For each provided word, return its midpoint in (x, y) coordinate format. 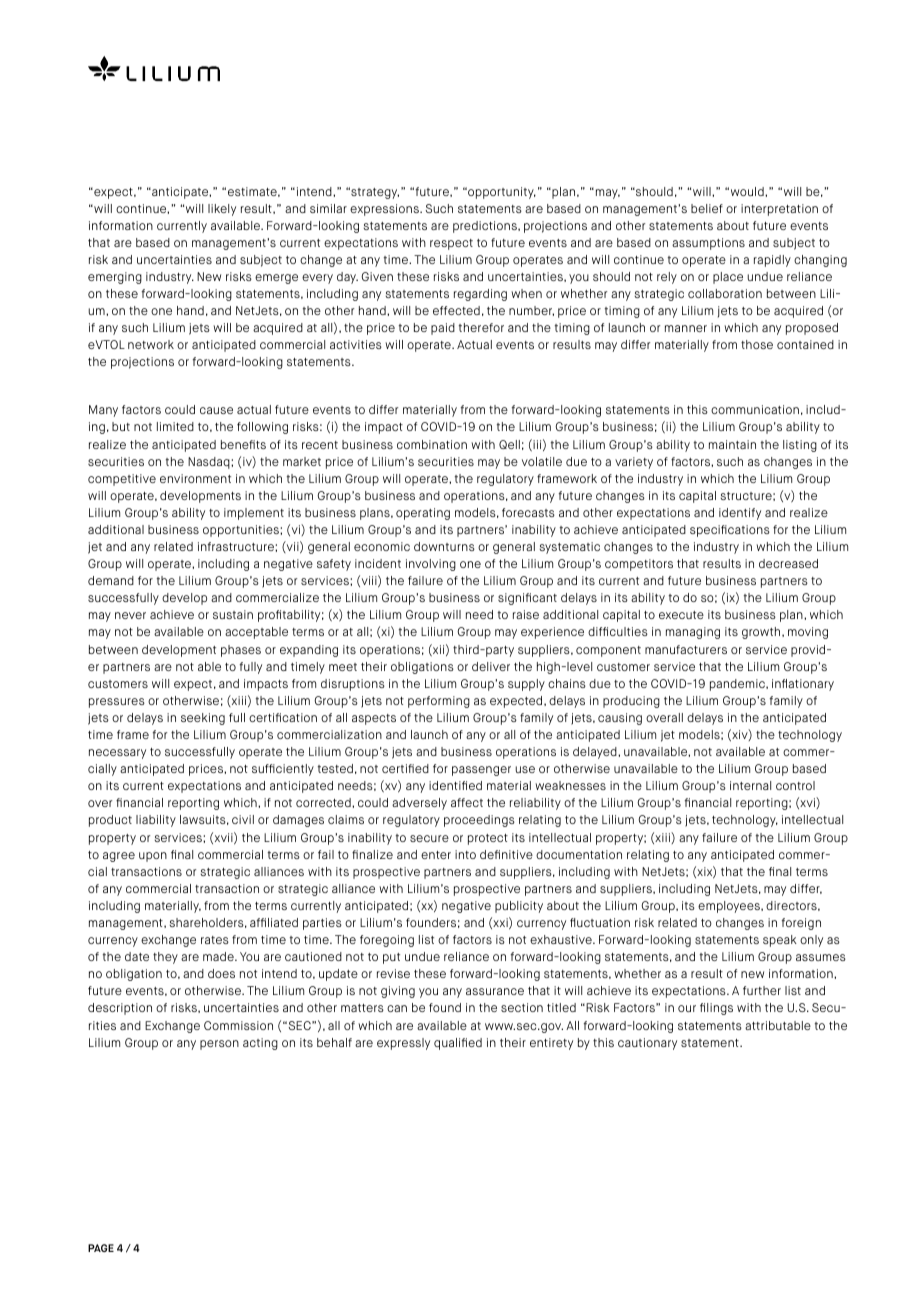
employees (730, 907)
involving (431, 565)
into (465, 854)
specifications (730, 531)
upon (153, 857)
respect (451, 244)
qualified (458, 1044)
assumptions (708, 244)
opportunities (242, 531)
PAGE (101, 1248)
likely (222, 210)
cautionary (647, 1044)
